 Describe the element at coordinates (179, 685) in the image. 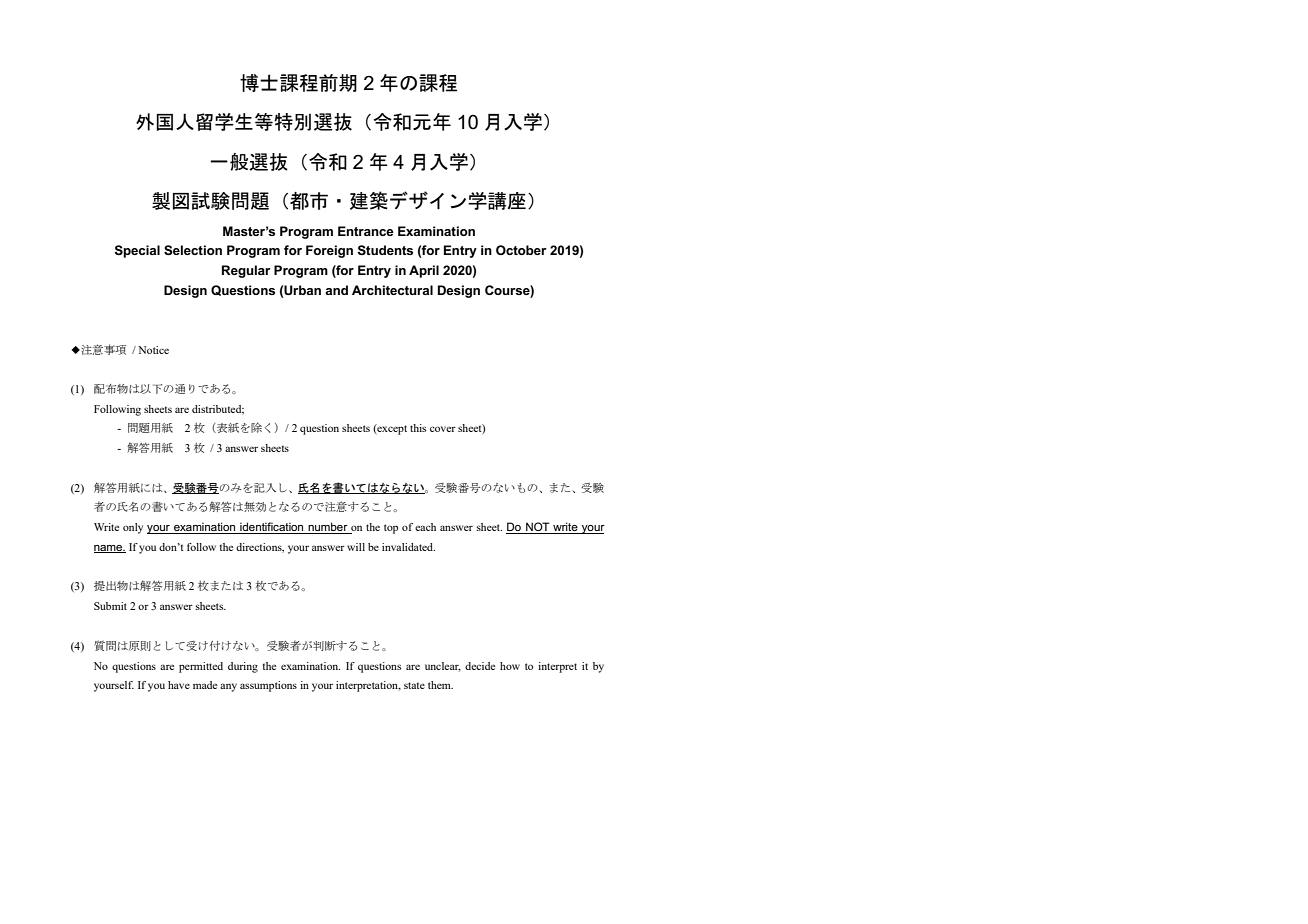

I see `have` at that location.
